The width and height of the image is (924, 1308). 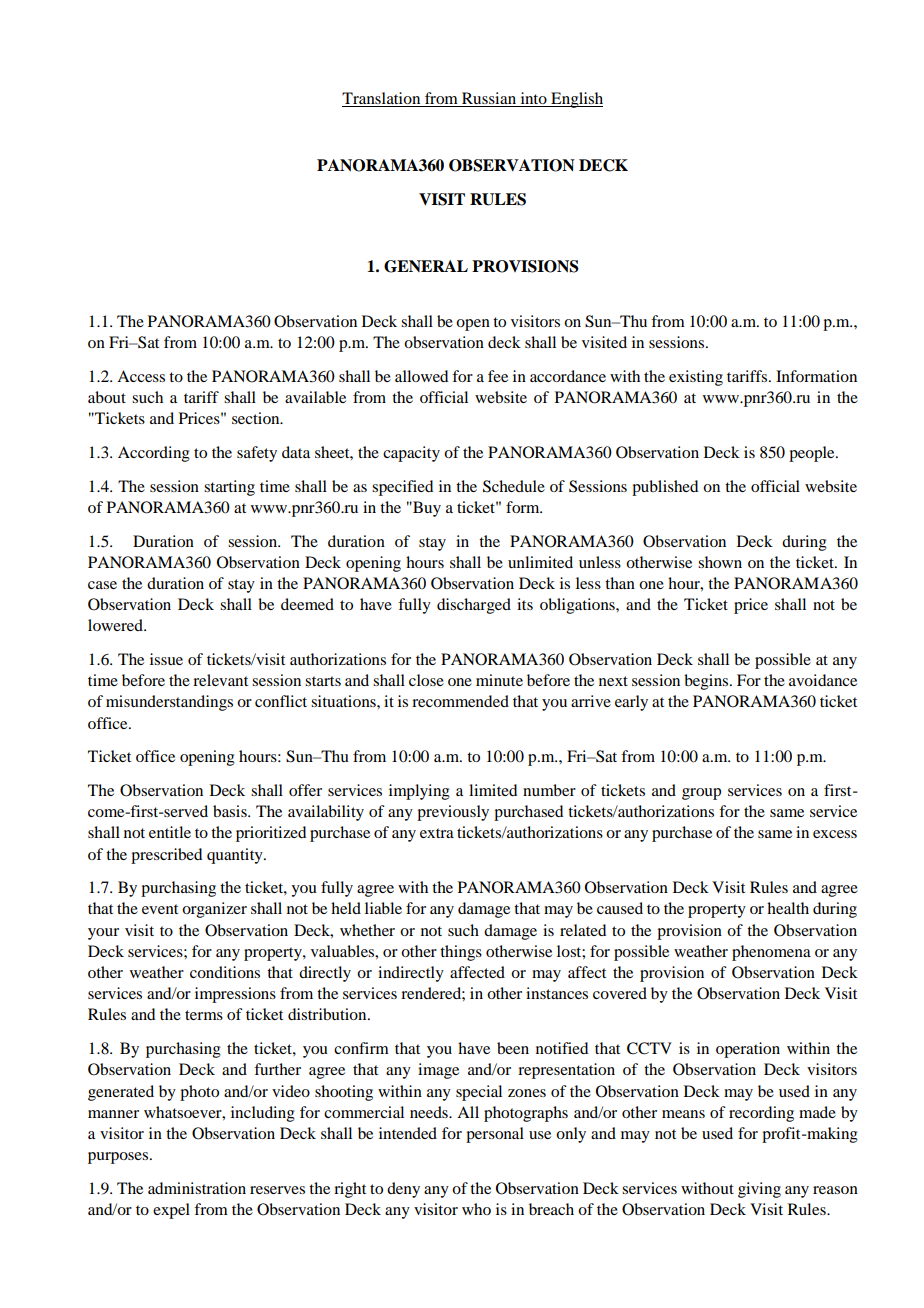 I want to click on entitle, so click(x=170, y=832).
